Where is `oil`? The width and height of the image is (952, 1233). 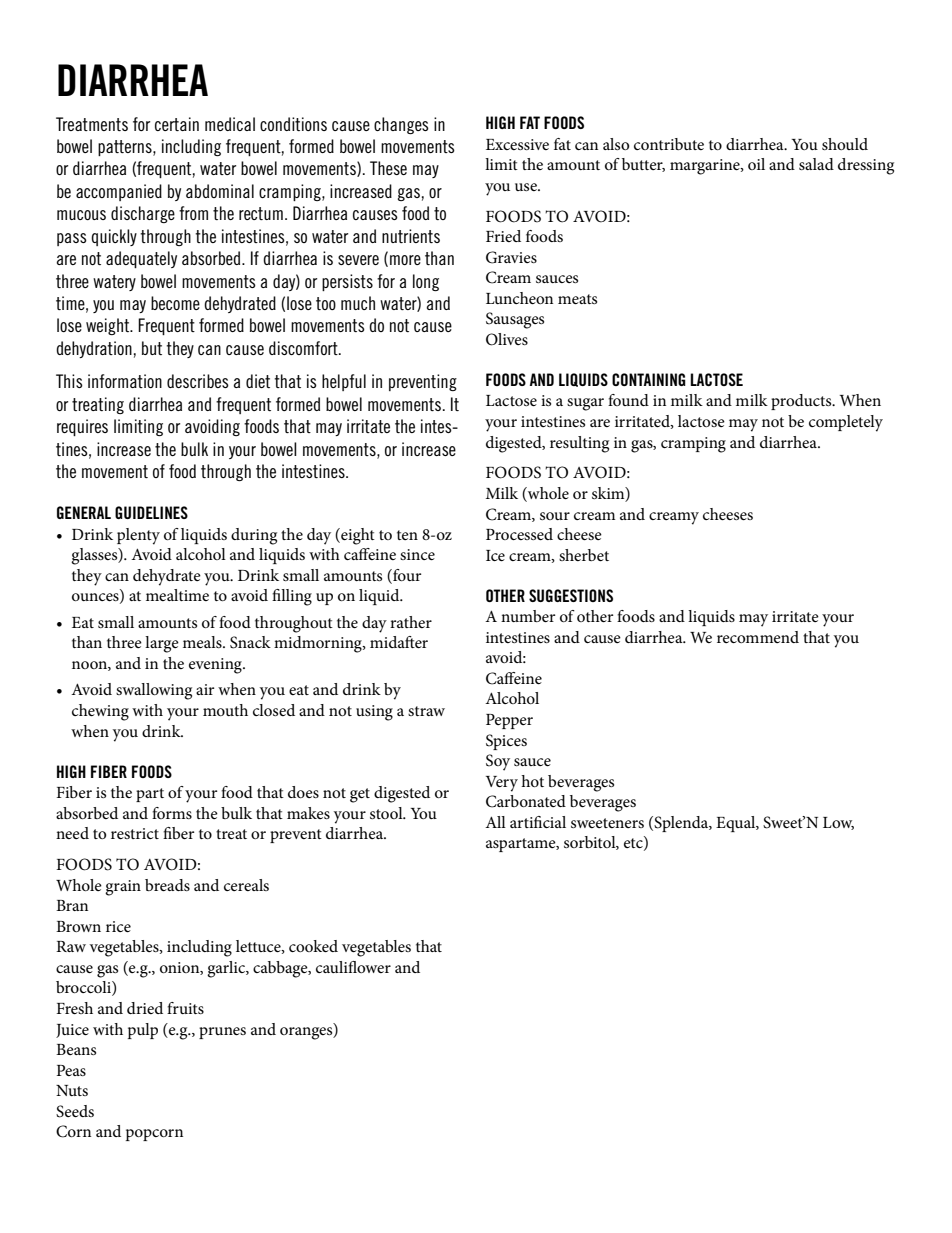
oil is located at coordinates (756, 164).
